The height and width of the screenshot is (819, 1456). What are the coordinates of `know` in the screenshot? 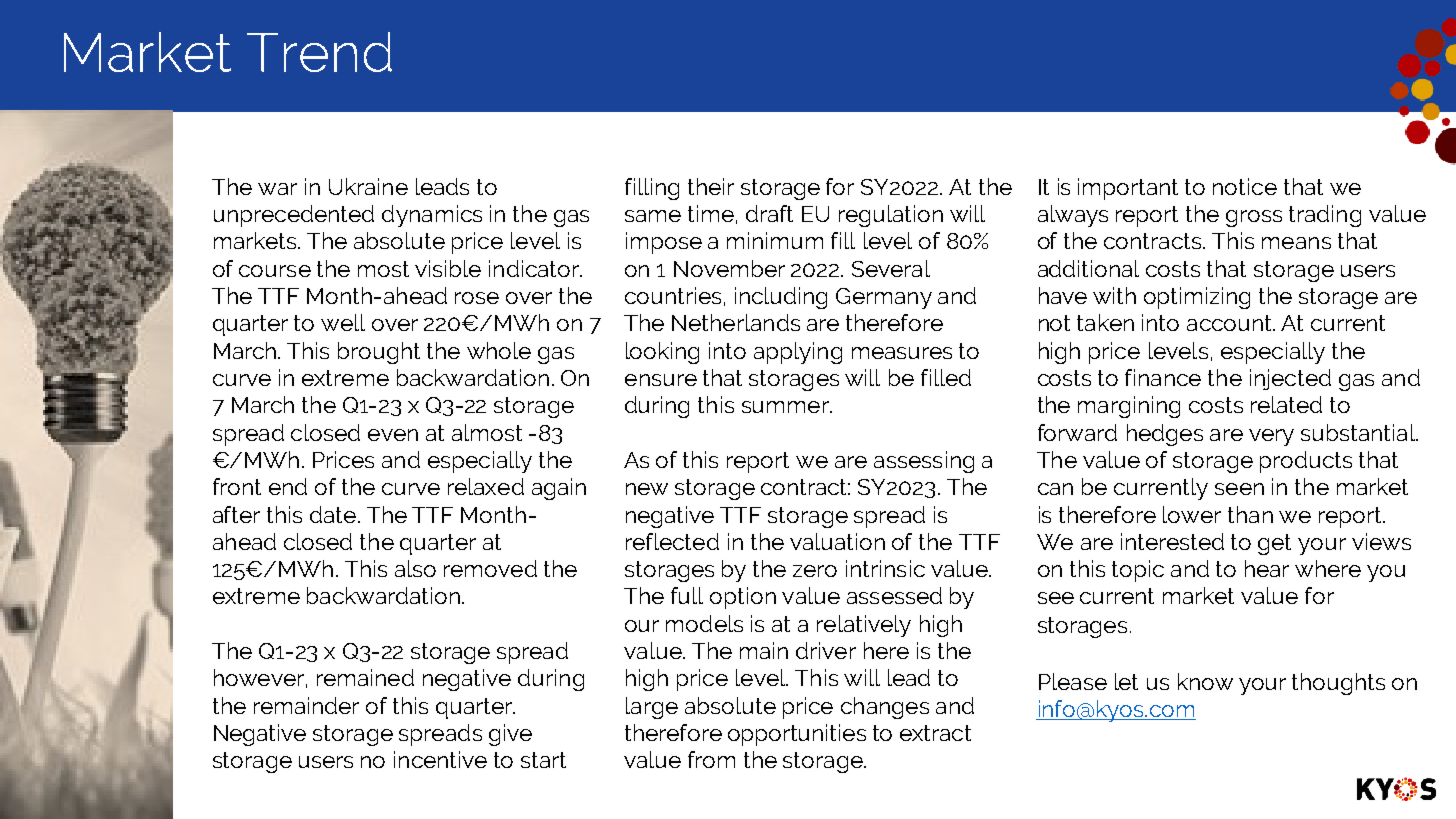 It's located at (1205, 681).
